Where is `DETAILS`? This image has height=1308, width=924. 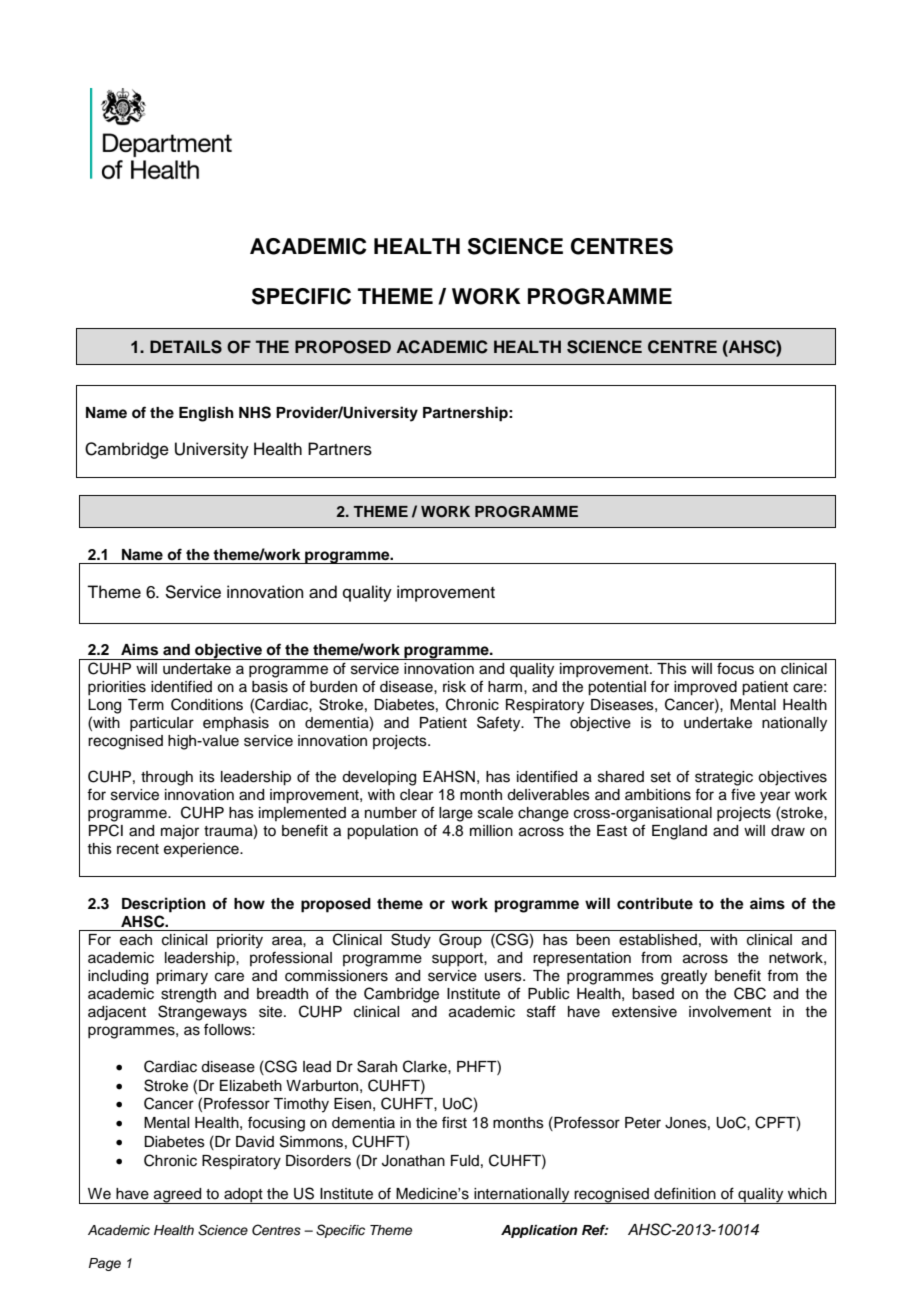
DETAILS is located at coordinates (186, 347).
